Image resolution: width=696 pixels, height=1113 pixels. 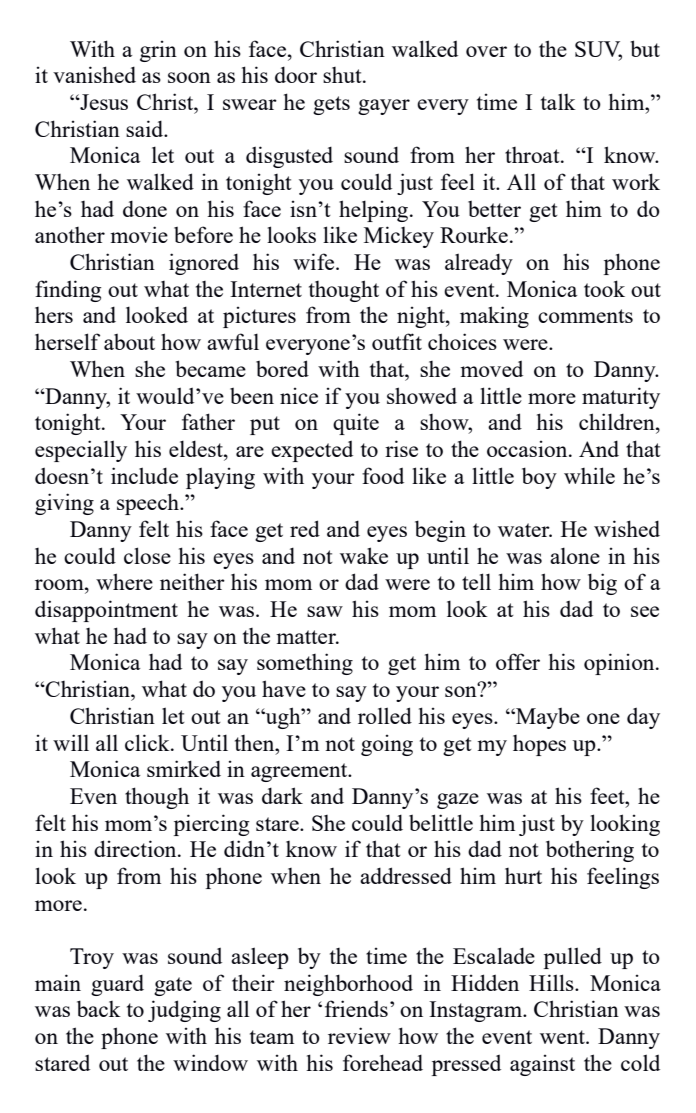 I want to click on about, so click(x=129, y=342).
